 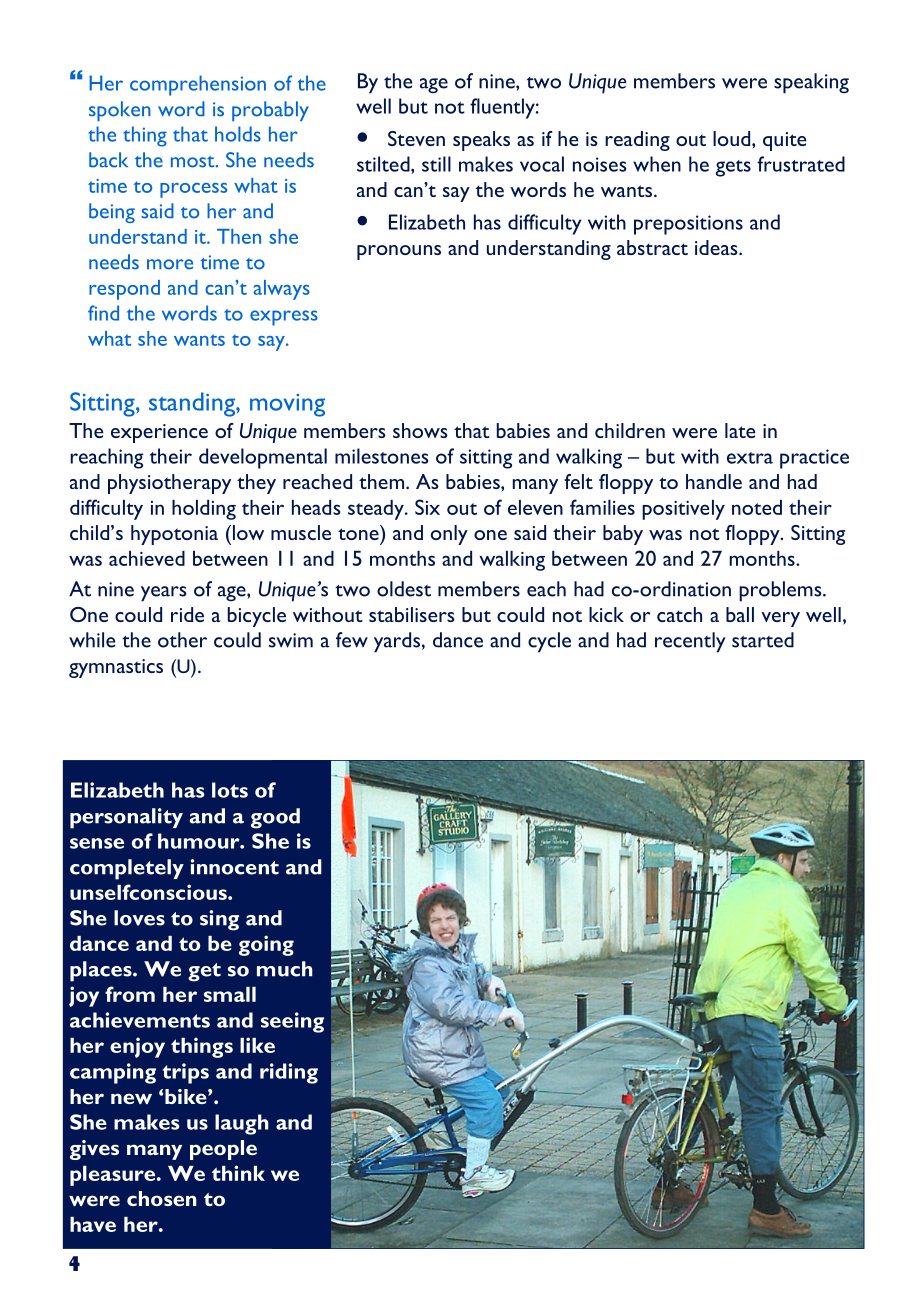 I want to click on started, so click(x=763, y=640).
